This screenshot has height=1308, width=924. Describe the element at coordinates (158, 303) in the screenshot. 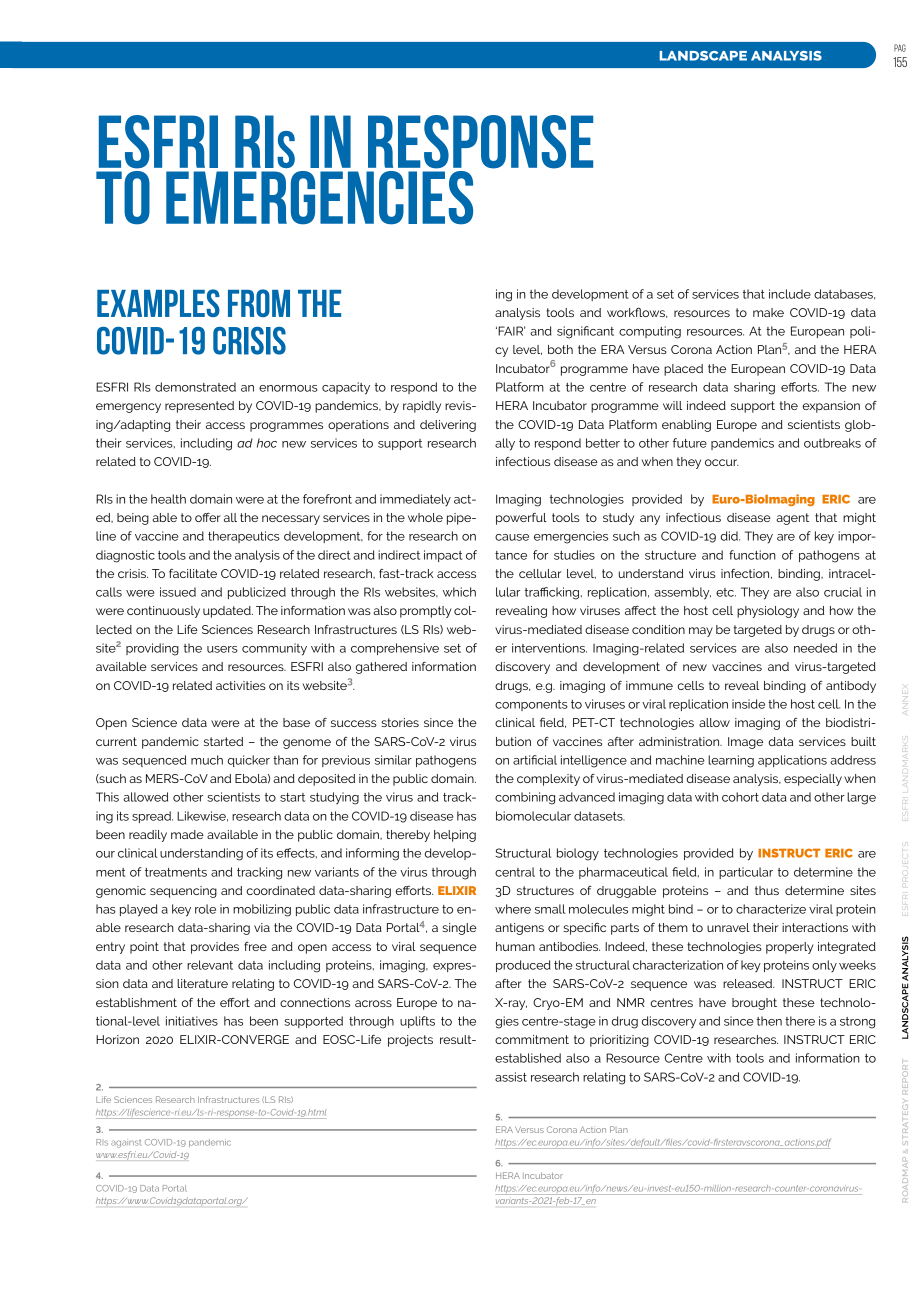

I see `EXAMPLES` at that location.
